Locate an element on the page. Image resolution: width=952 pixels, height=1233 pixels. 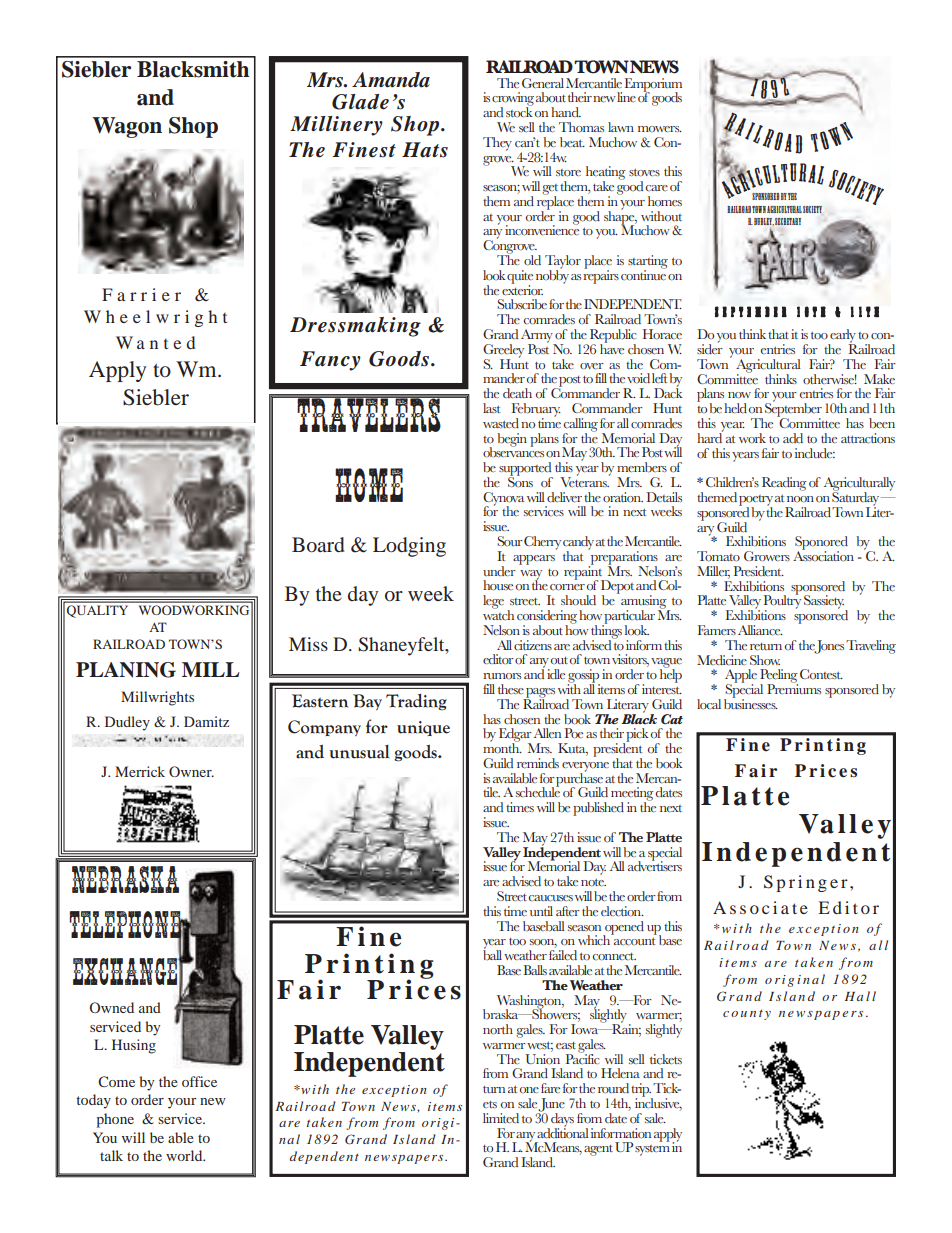
Owner is located at coordinates (191, 771).
